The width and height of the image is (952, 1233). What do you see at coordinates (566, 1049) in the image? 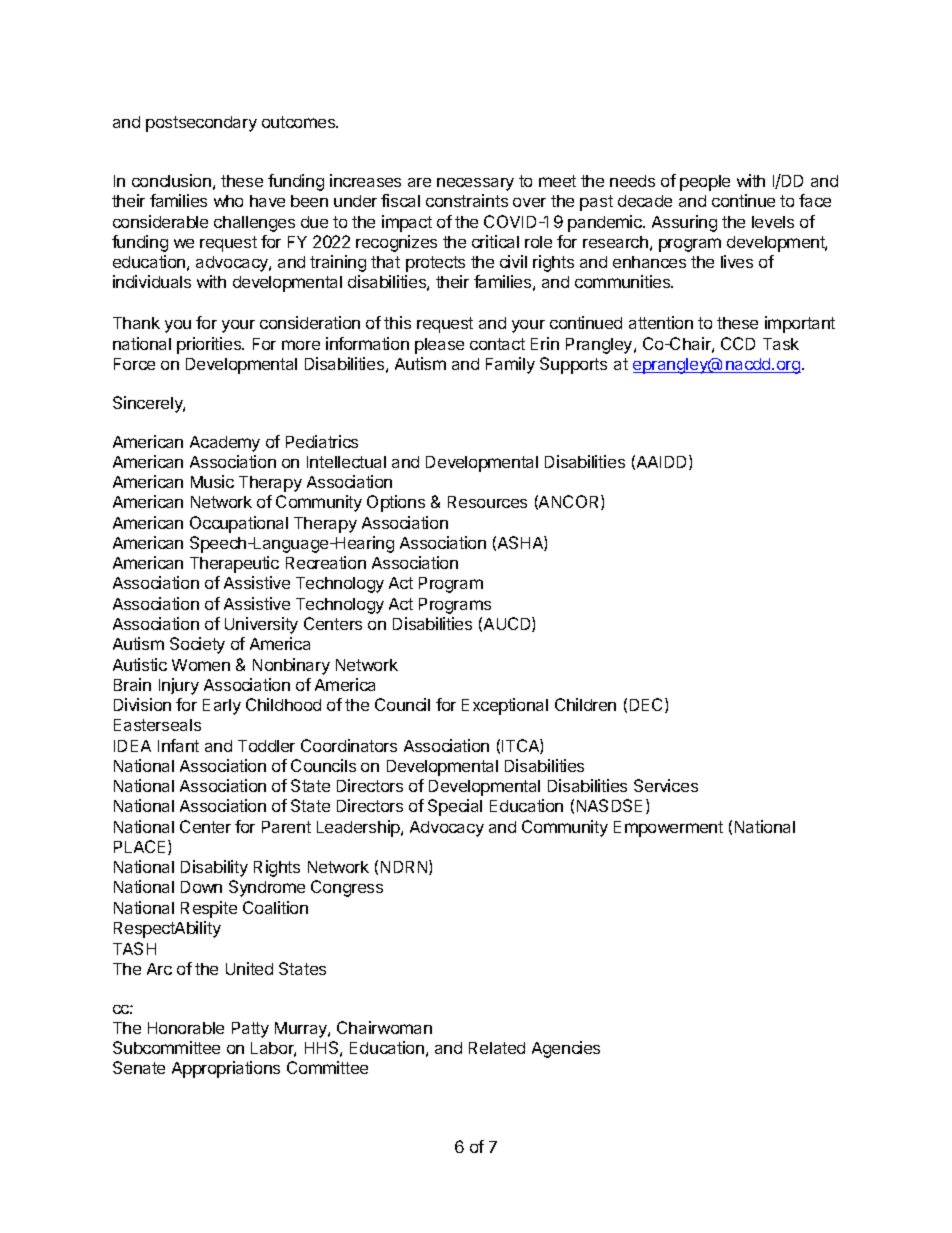
I see `Agencies` at bounding box center [566, 1049].
